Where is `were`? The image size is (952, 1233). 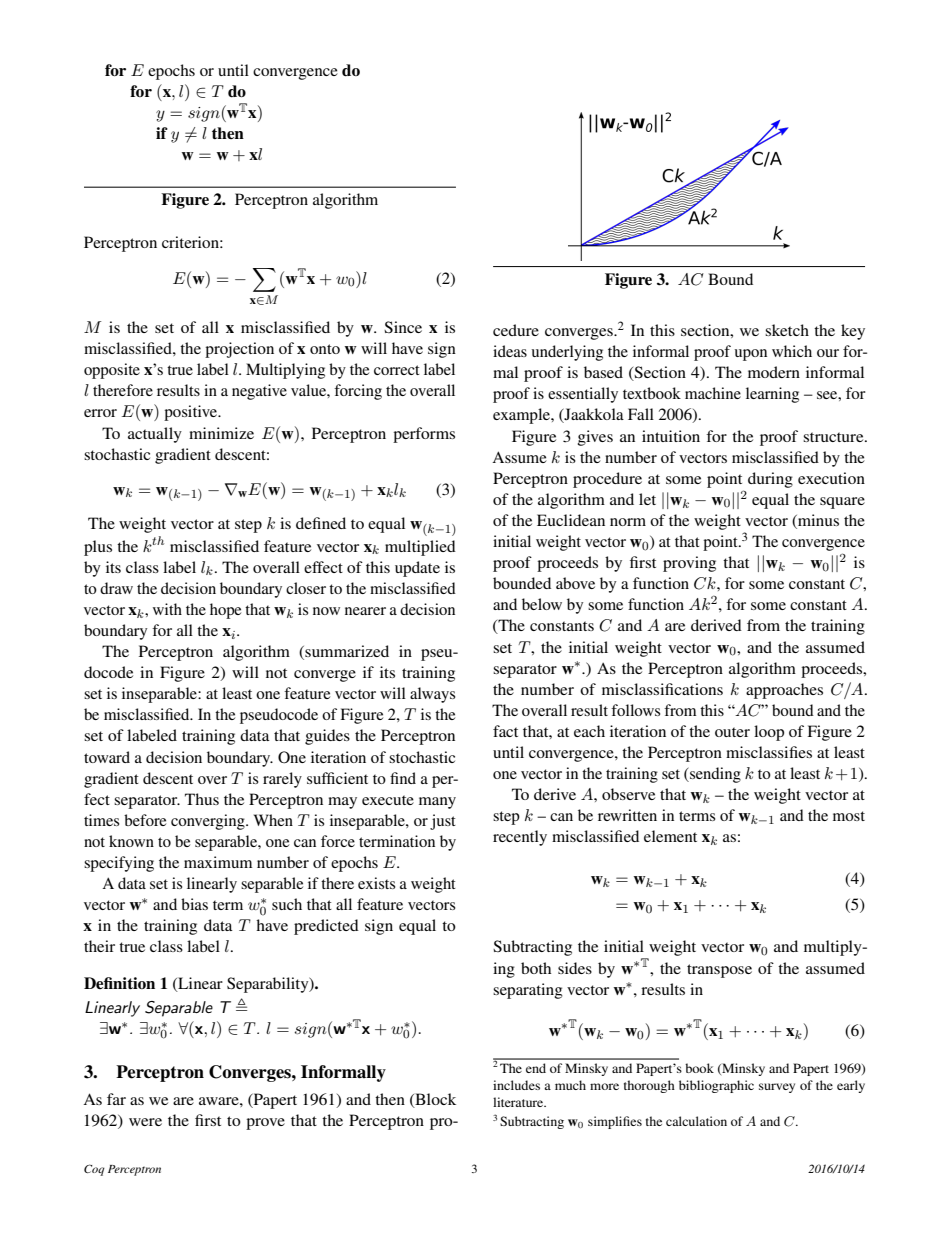
were is located at coordinates (145, 1122).
